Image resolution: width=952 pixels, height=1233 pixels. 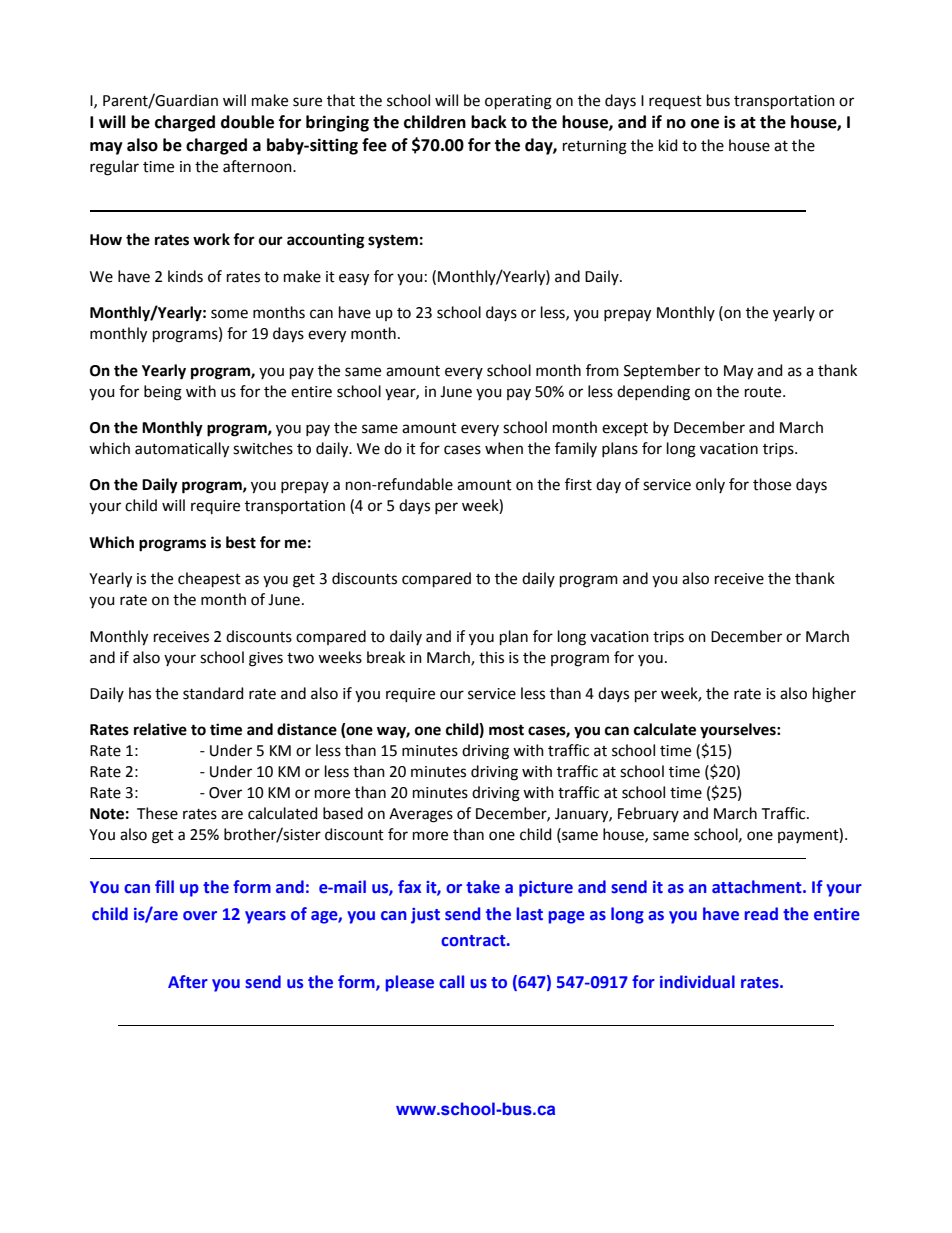 What do you see at coordinates (164, 886) in the document?
I see `fill` at bounding box center [164, 886].
